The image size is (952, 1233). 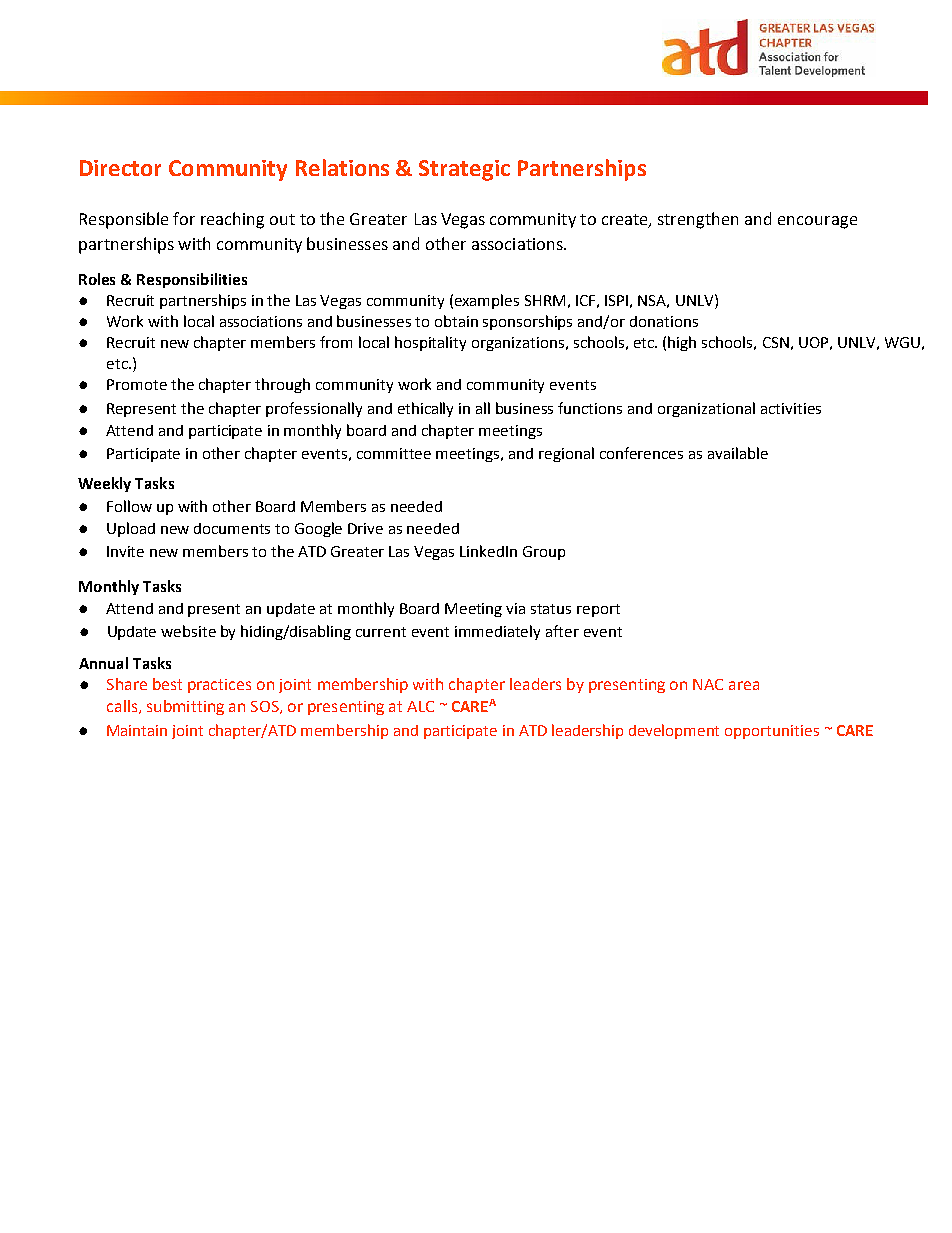 What do you see at coordinates (120, 168) in the screenshot?
I see `Director` at bounding box center [120, 168].
